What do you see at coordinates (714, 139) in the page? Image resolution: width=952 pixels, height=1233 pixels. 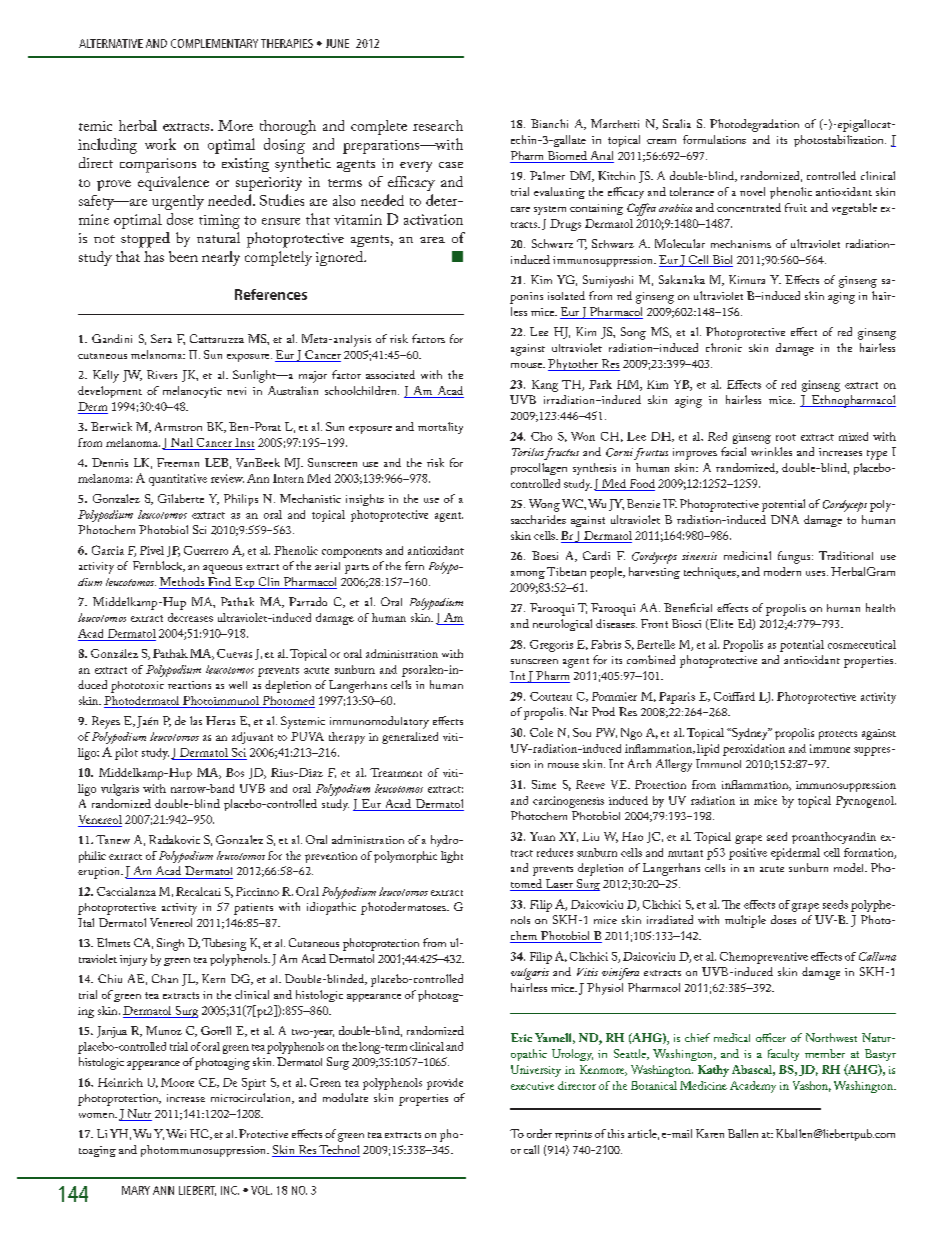 I see `formulations` at bounding box center [714, 139].
